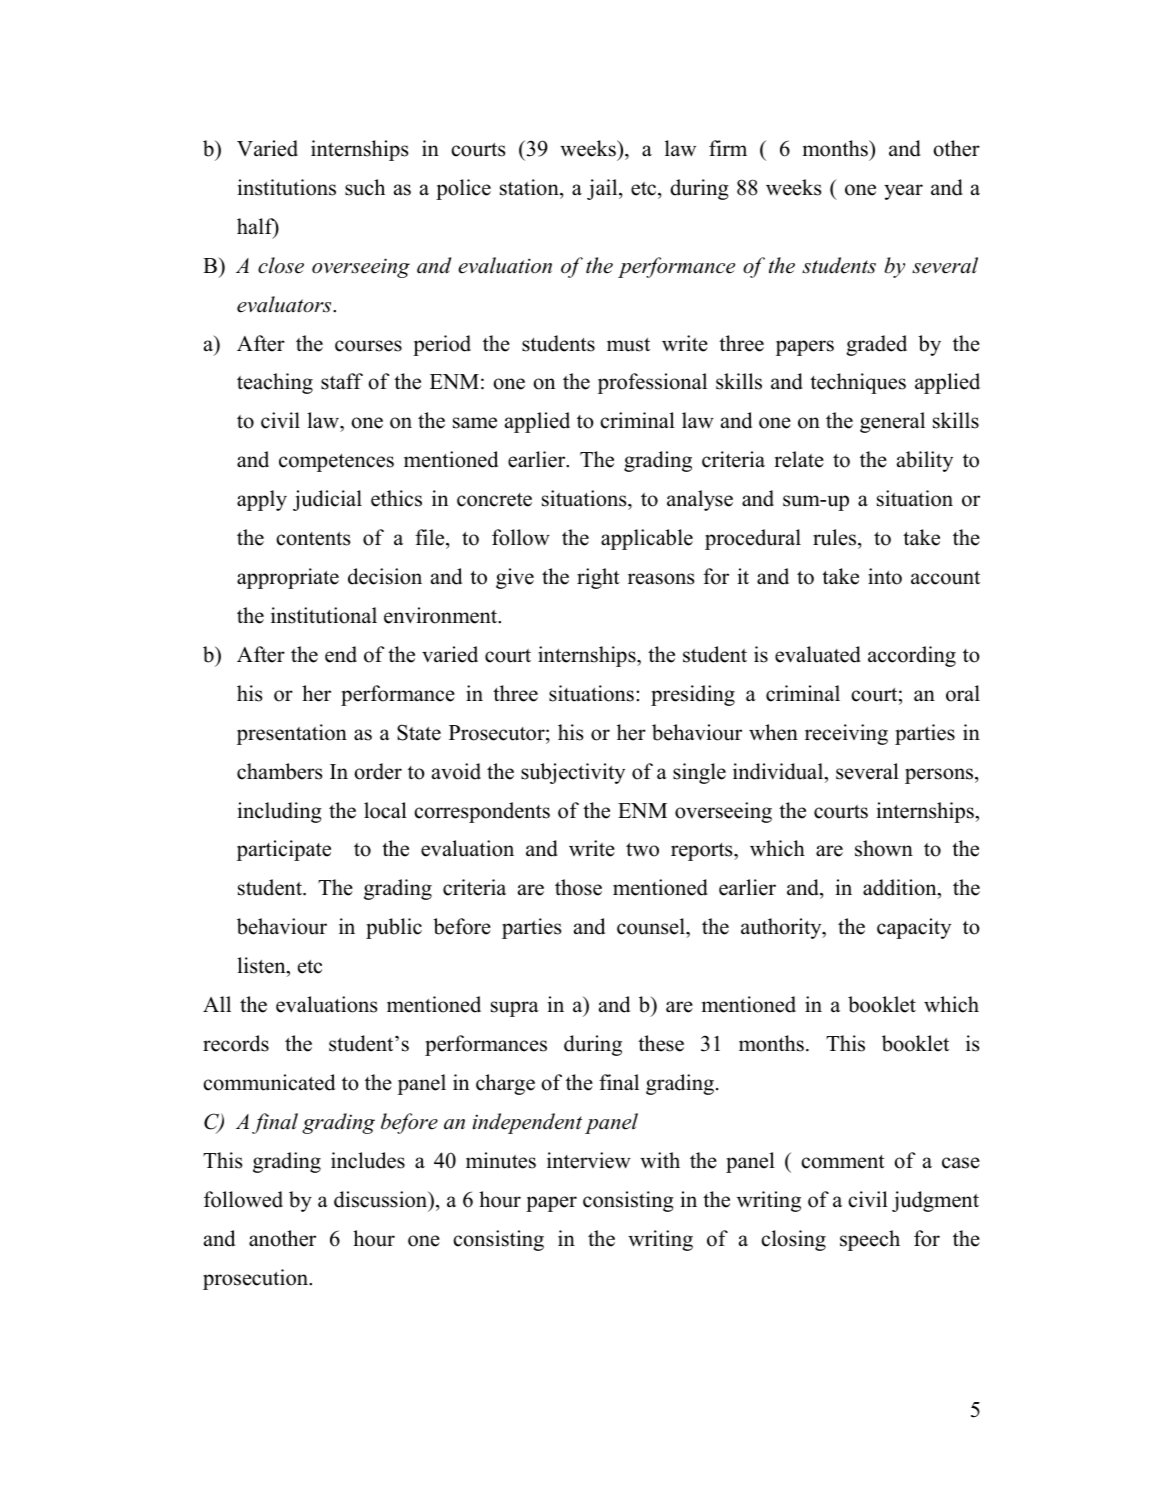  What do you see at coordinates (884, 848) in the screenshot?
I see `shown` at bounding box center [884, 848].
